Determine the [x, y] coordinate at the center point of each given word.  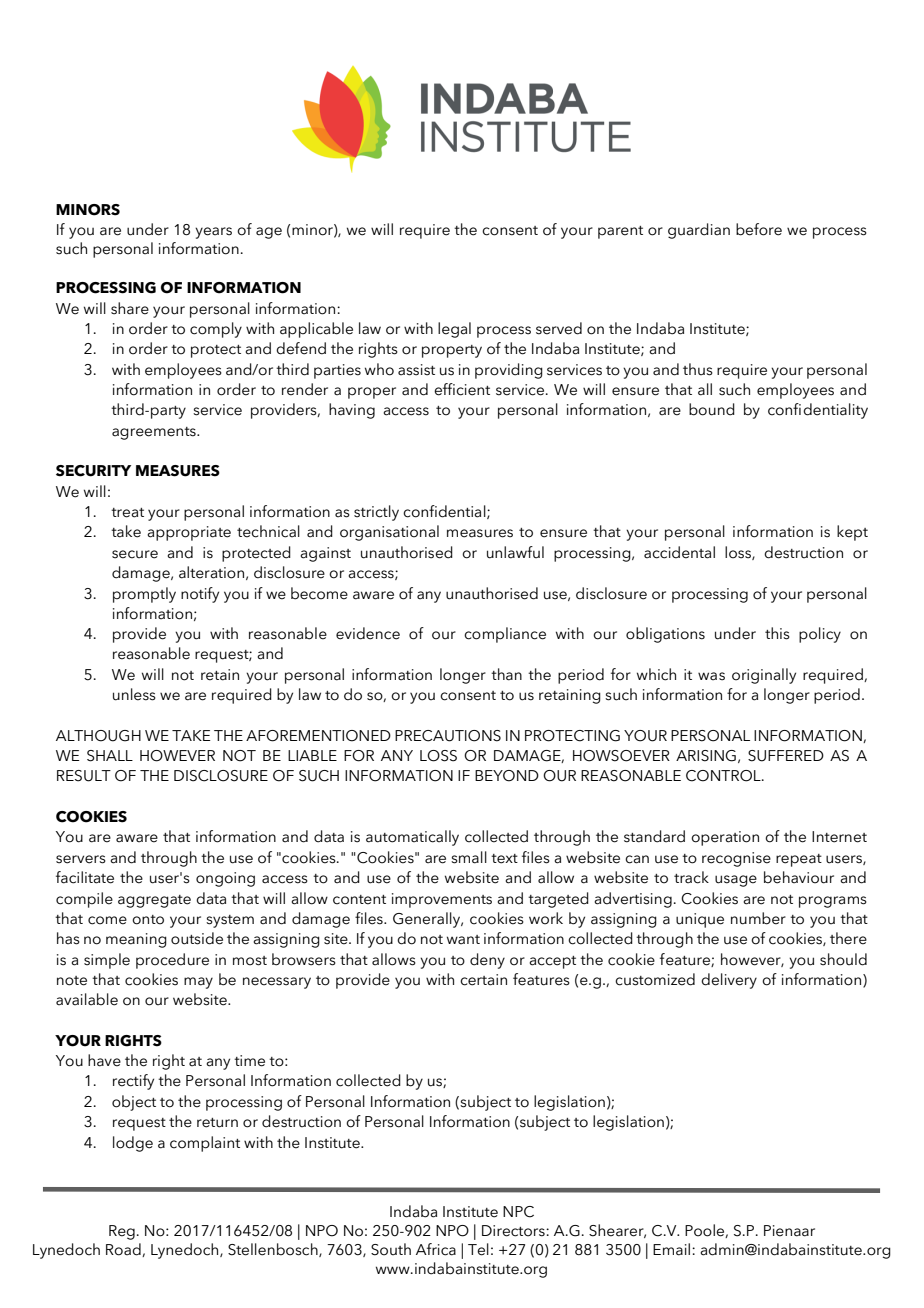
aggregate [154, 901]
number [758, 918]
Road [124, 1250]
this [777, 633]
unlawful [515, 552]
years [213, 233]
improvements [442, 900]
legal [454, 330]
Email [673, 1249]
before [759, 229]
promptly [144, 595]
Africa [436, 1249]
